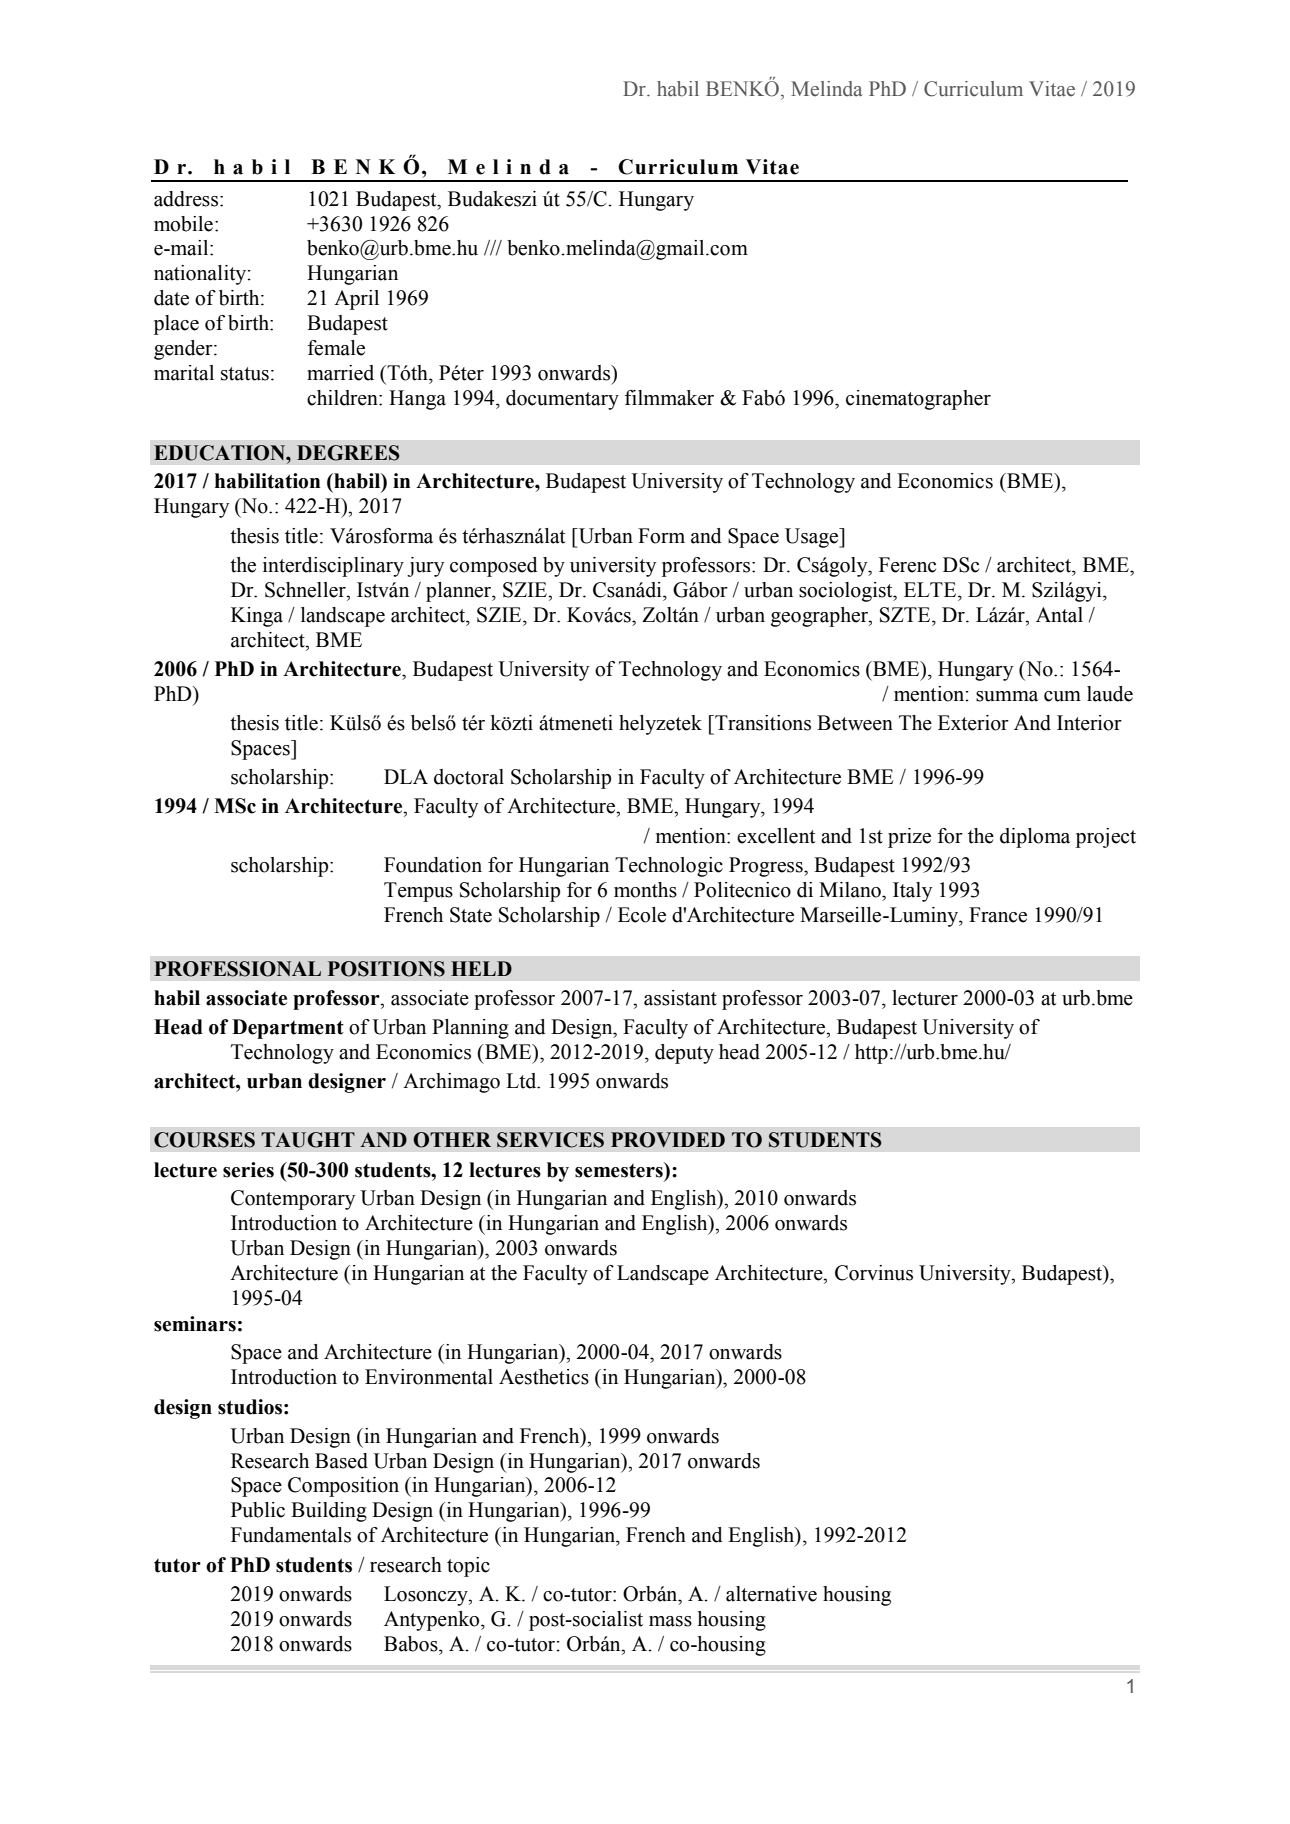  Describe the element at coordinates (333, 567) in the image. I see `interdisciplinary` at that location.
